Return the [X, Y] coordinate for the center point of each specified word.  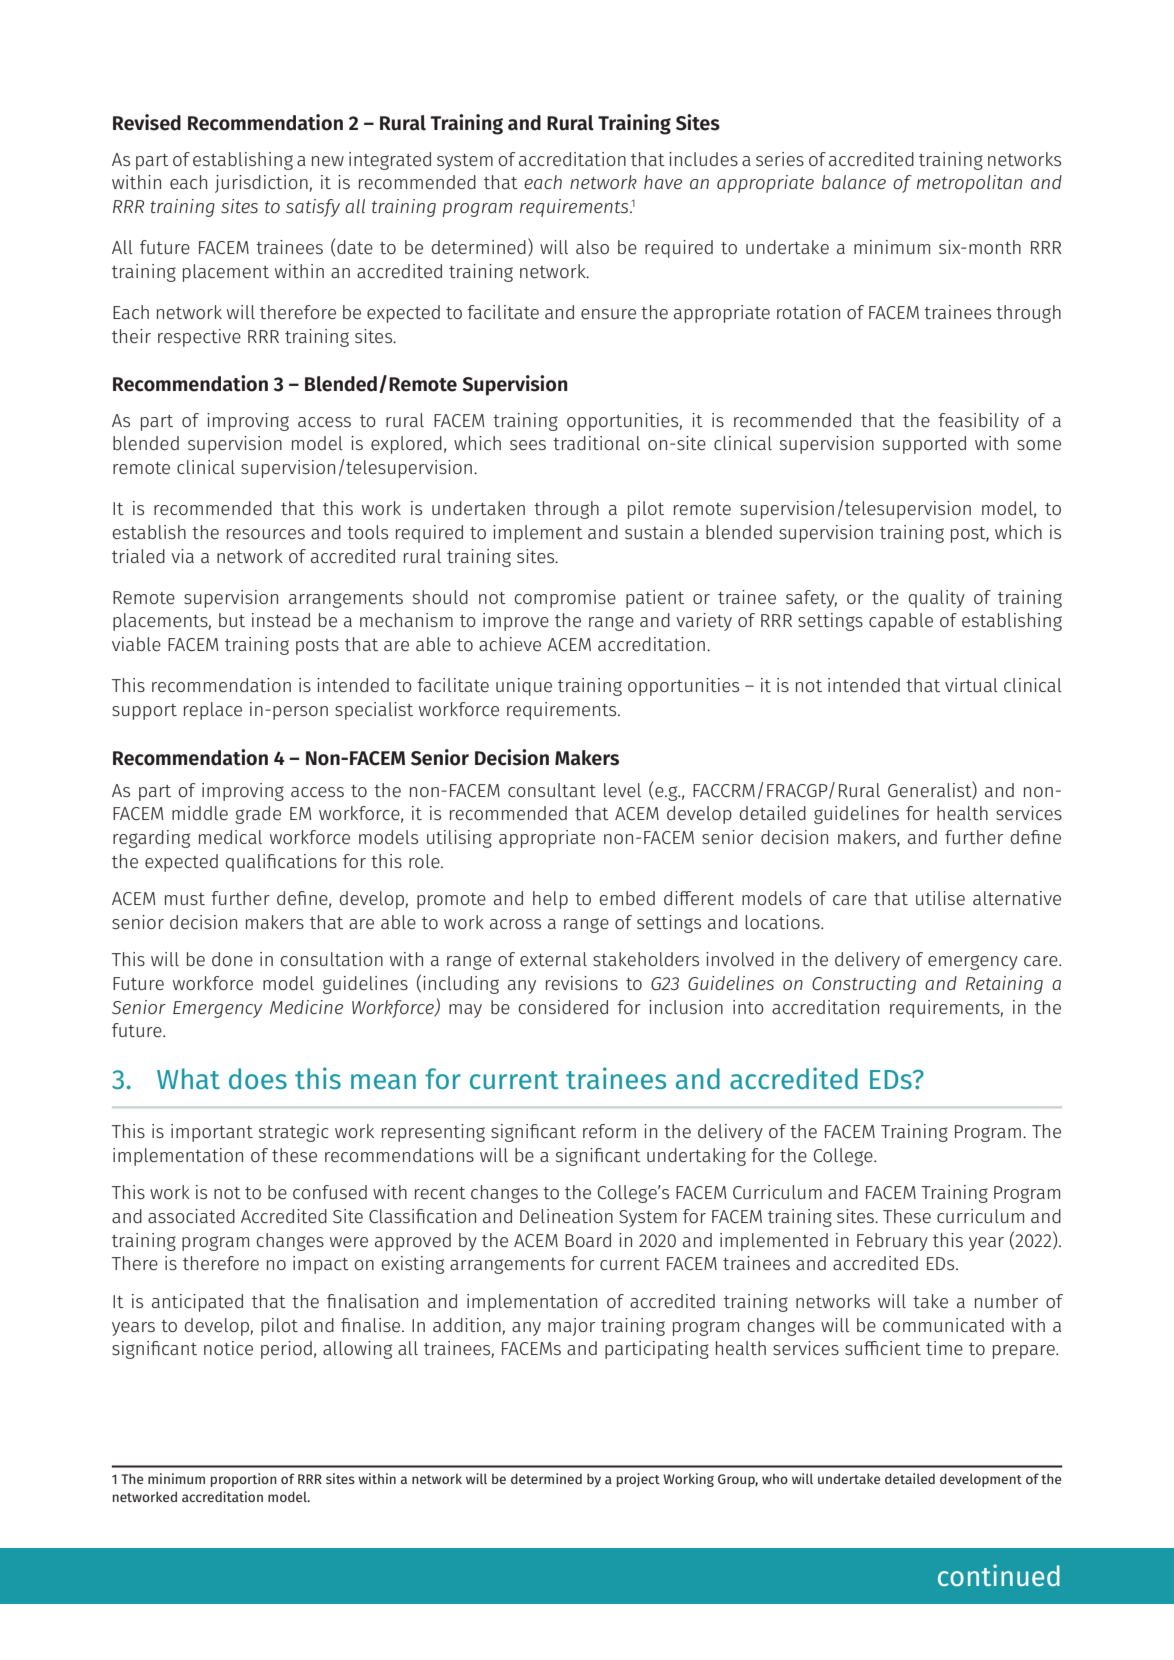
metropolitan [969, 184]
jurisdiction [262, 184]
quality [936, 599]
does [258, 1078]
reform [609, 1131]
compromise [565, 599]
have [663, 182]
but [232, 620]
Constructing [864, 985]
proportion [244, 1480]
